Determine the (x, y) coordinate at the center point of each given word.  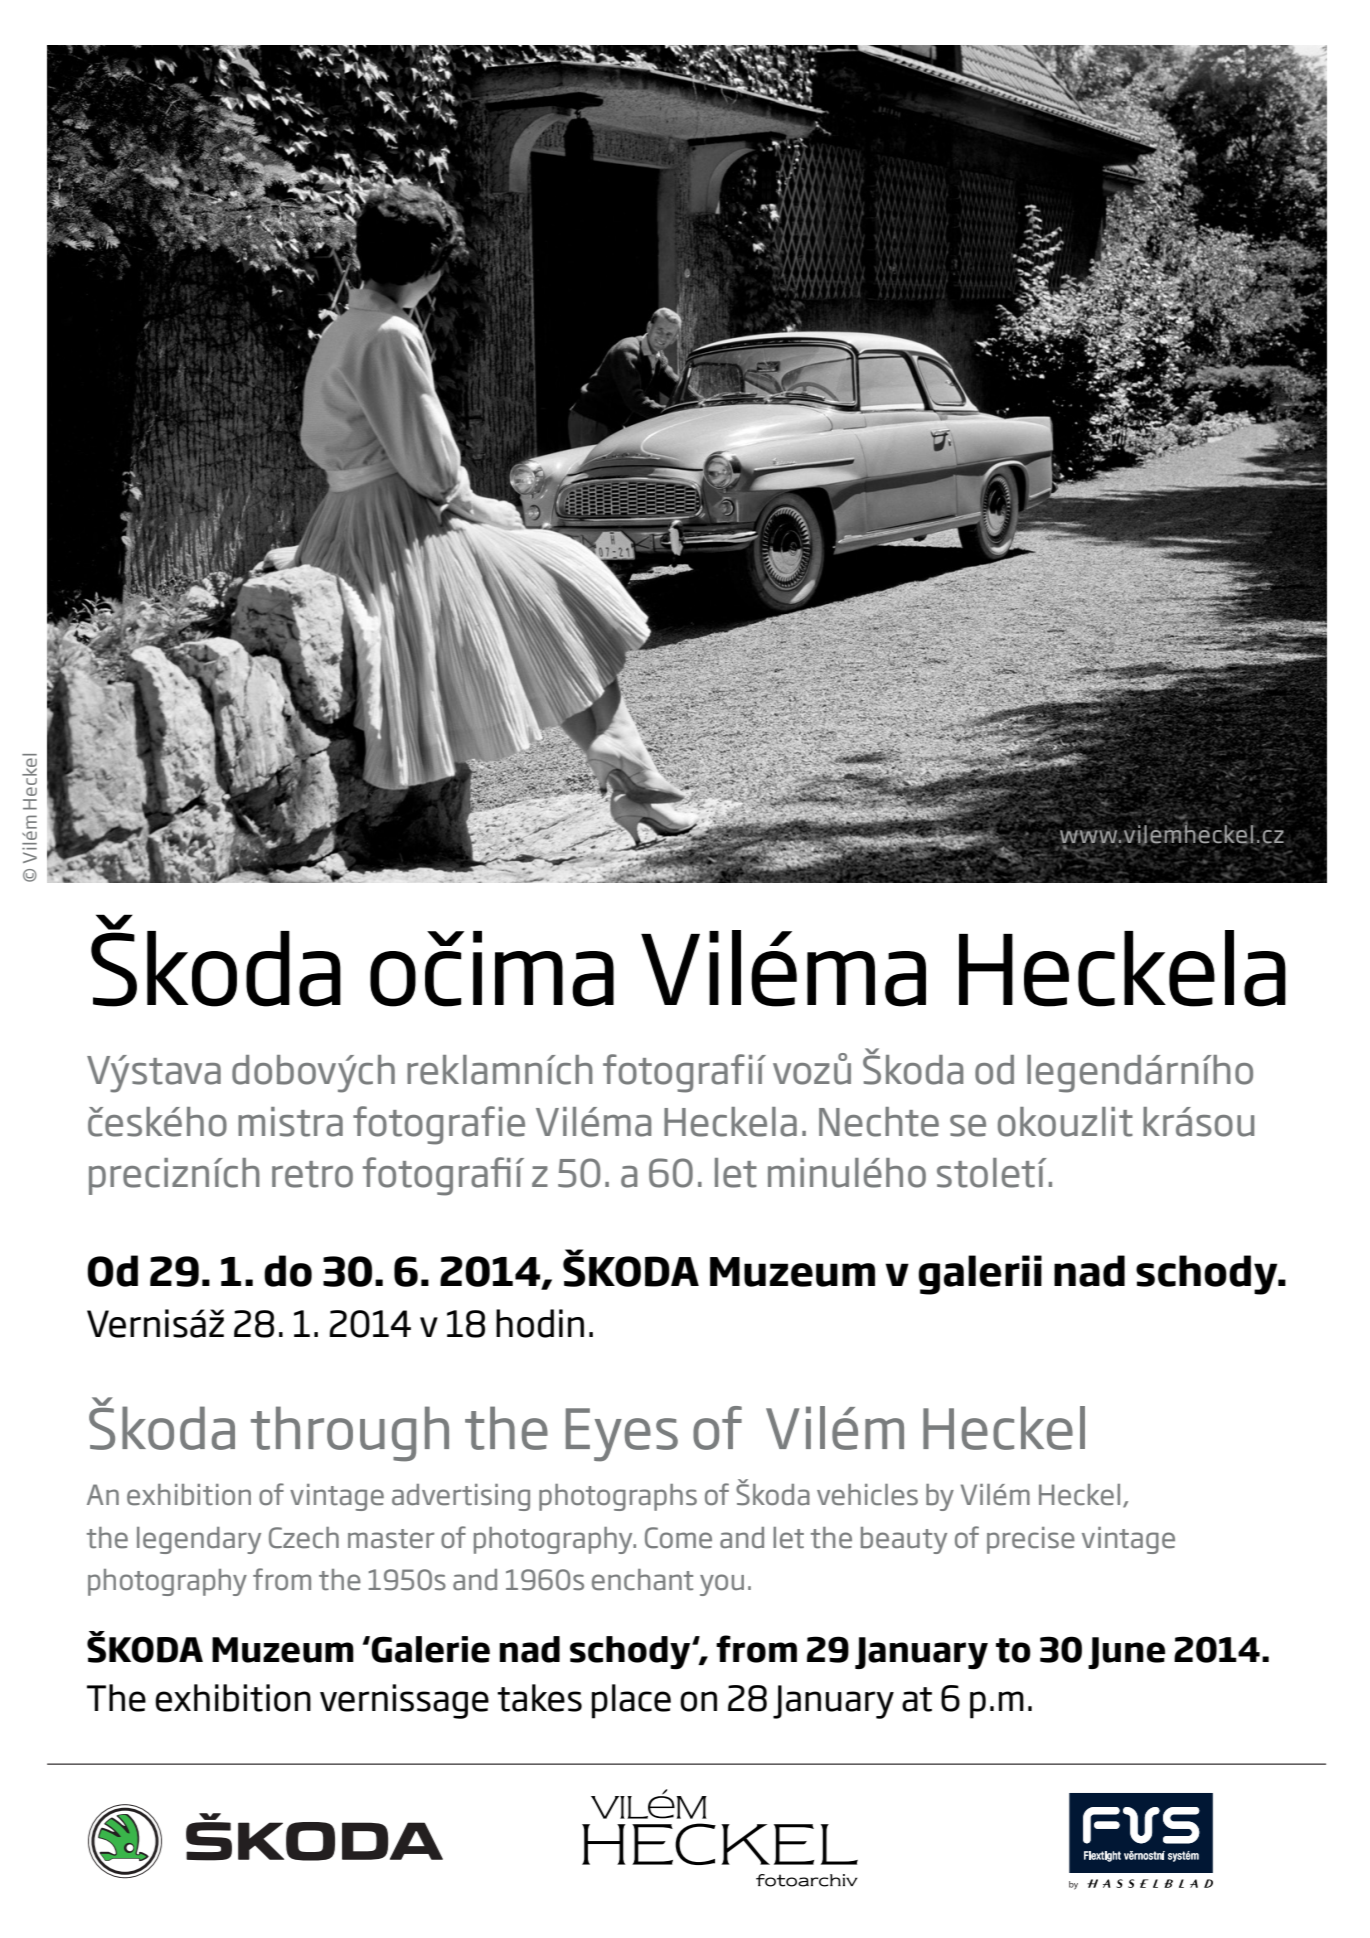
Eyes (622, 1435)
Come (678, 1538)
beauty (904, 1540)
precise (1031, 1540)
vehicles (867, 1495)
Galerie (431, 1649)
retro (312, 1174)
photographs (618, 1497)
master (391, 1539)
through (350, 1434)
